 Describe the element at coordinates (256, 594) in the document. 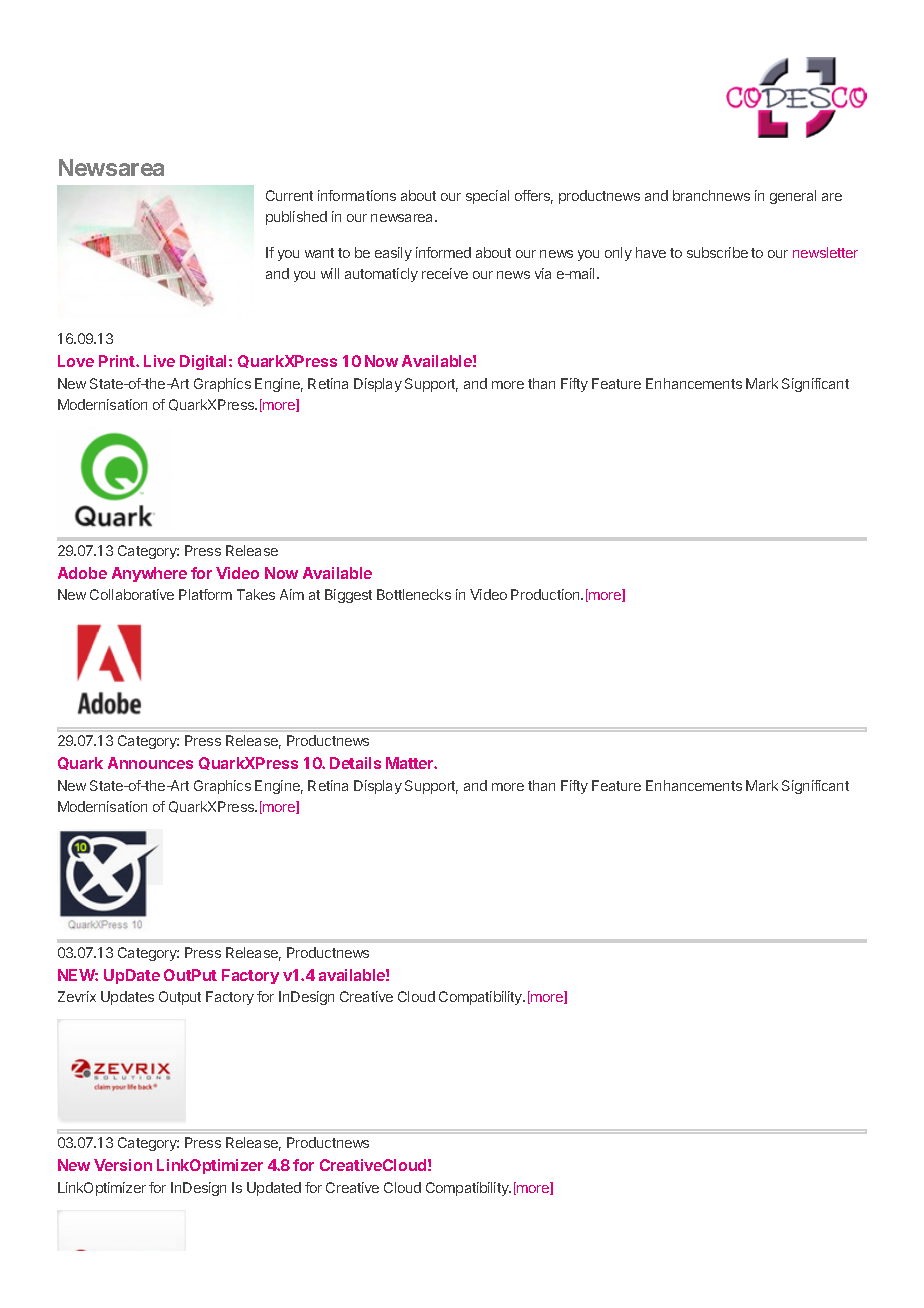

I see `Takes` at that location.
